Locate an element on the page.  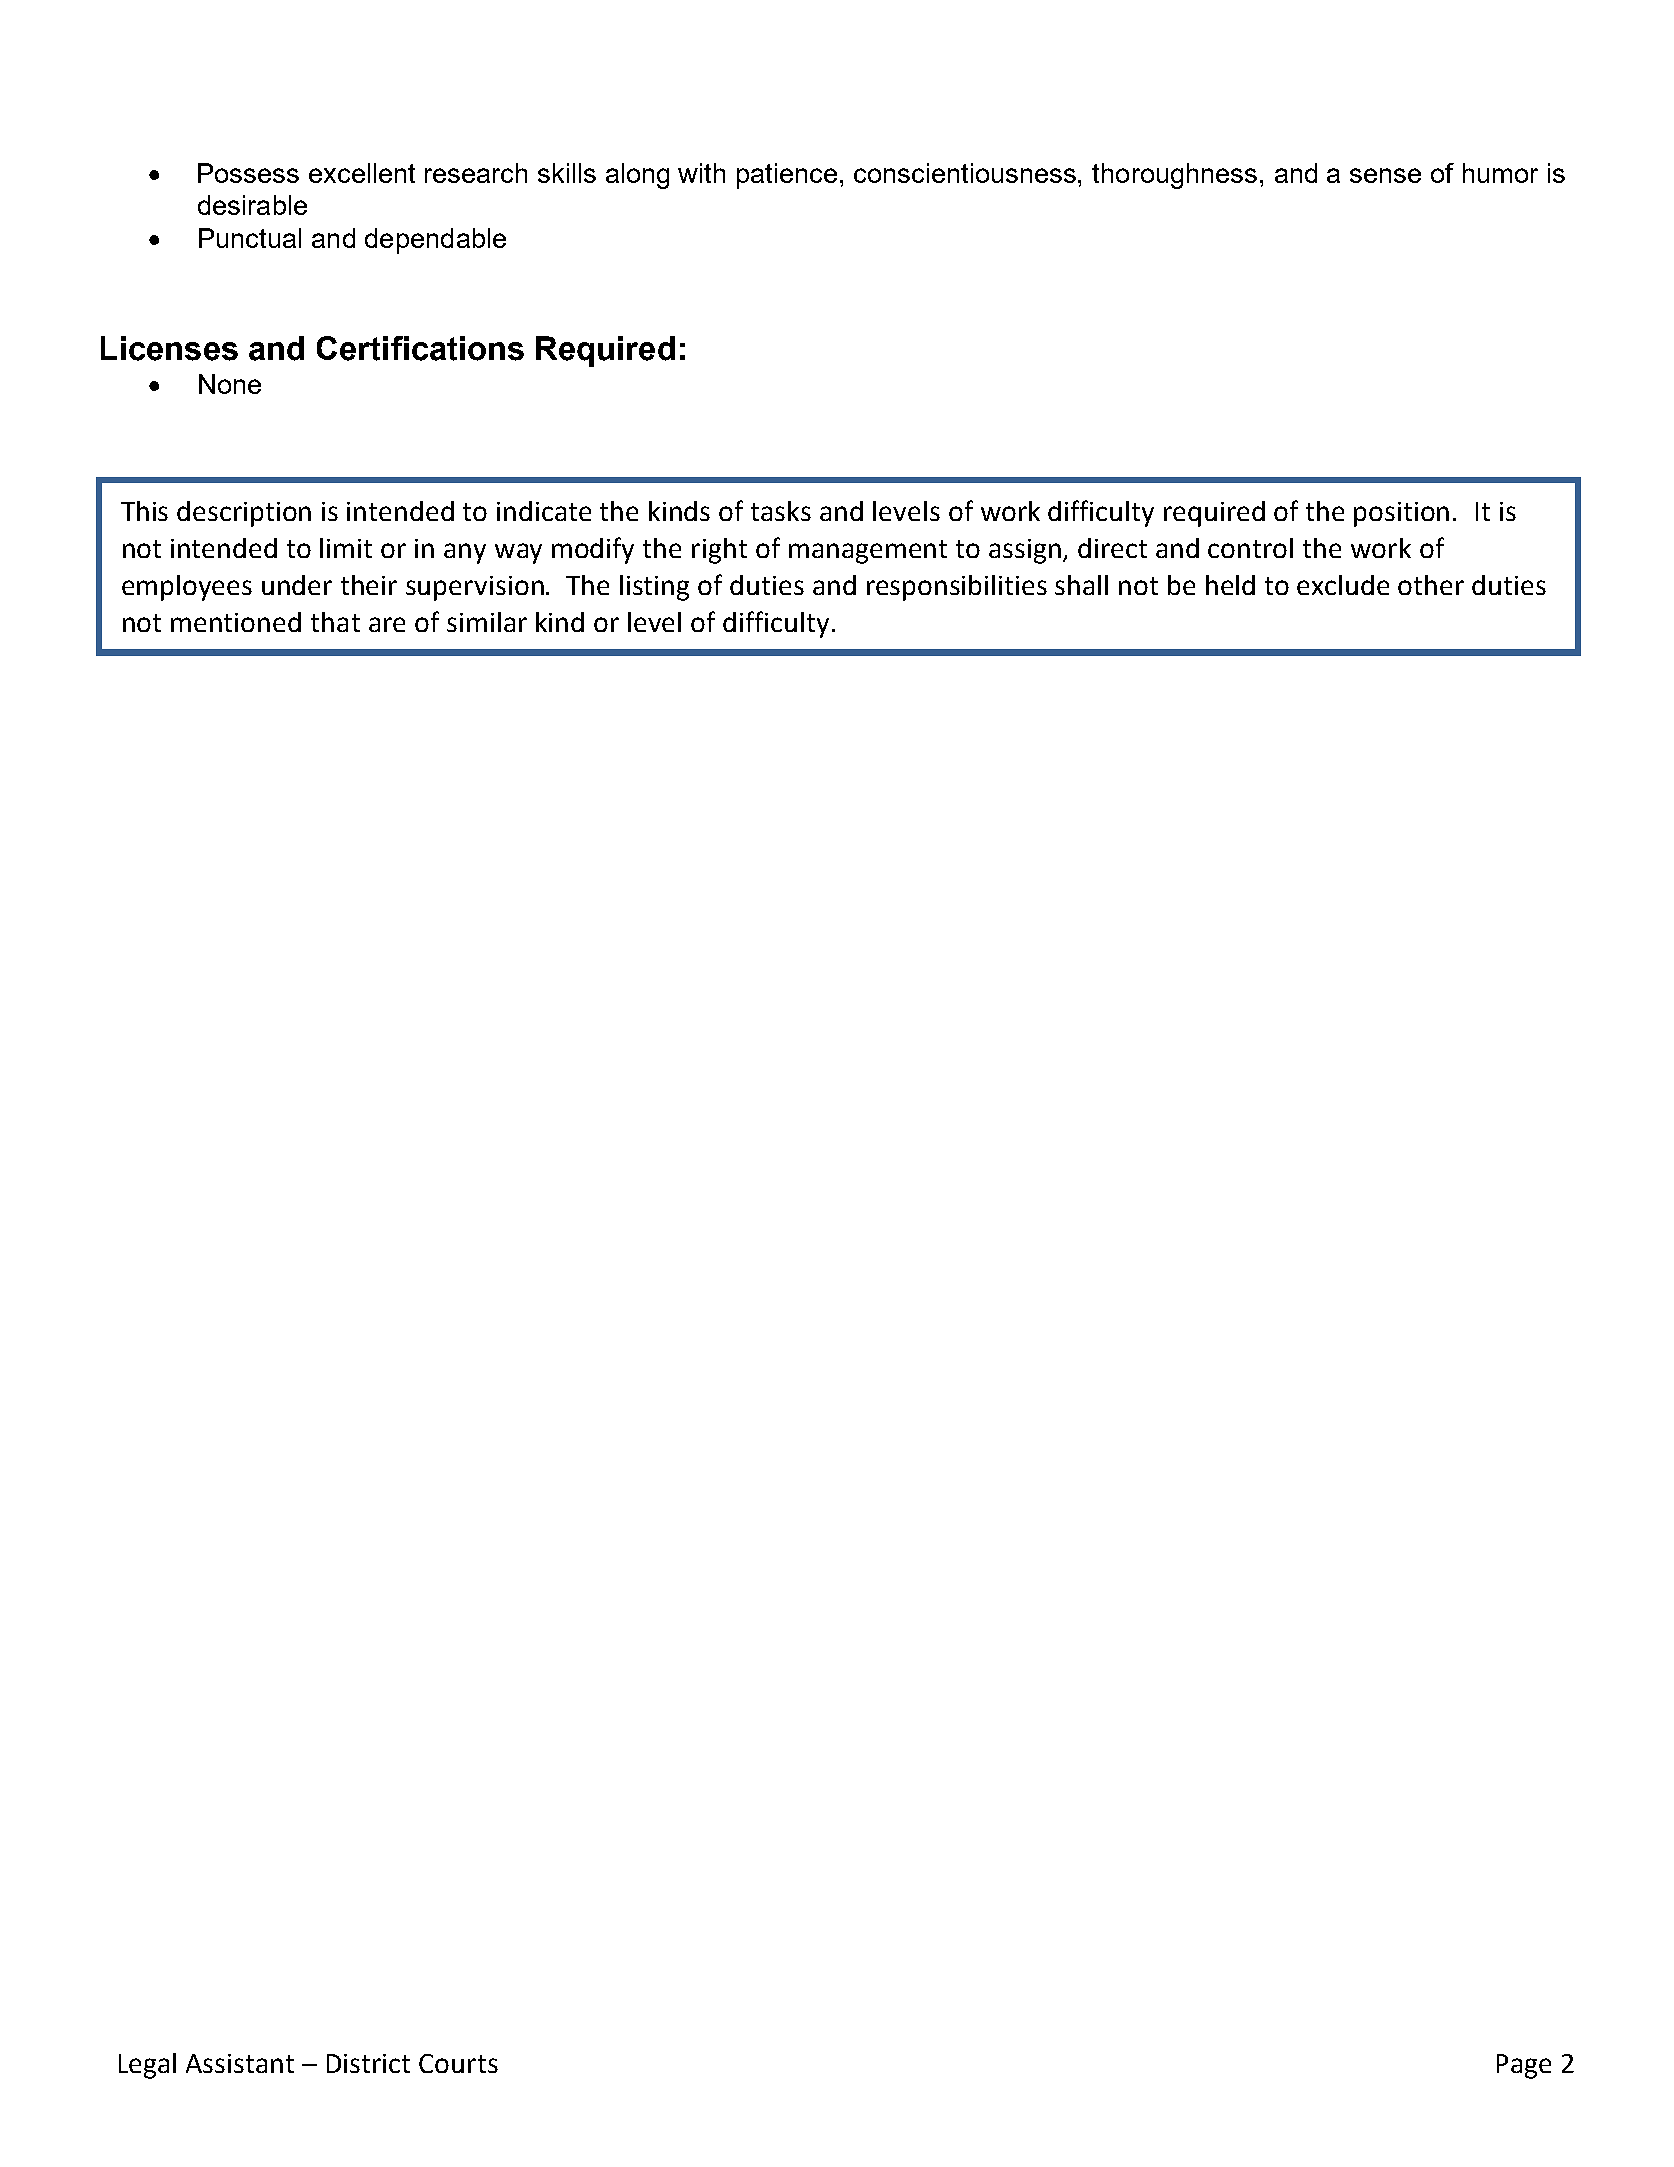
Page is located at coordinates (1524, 2066).
